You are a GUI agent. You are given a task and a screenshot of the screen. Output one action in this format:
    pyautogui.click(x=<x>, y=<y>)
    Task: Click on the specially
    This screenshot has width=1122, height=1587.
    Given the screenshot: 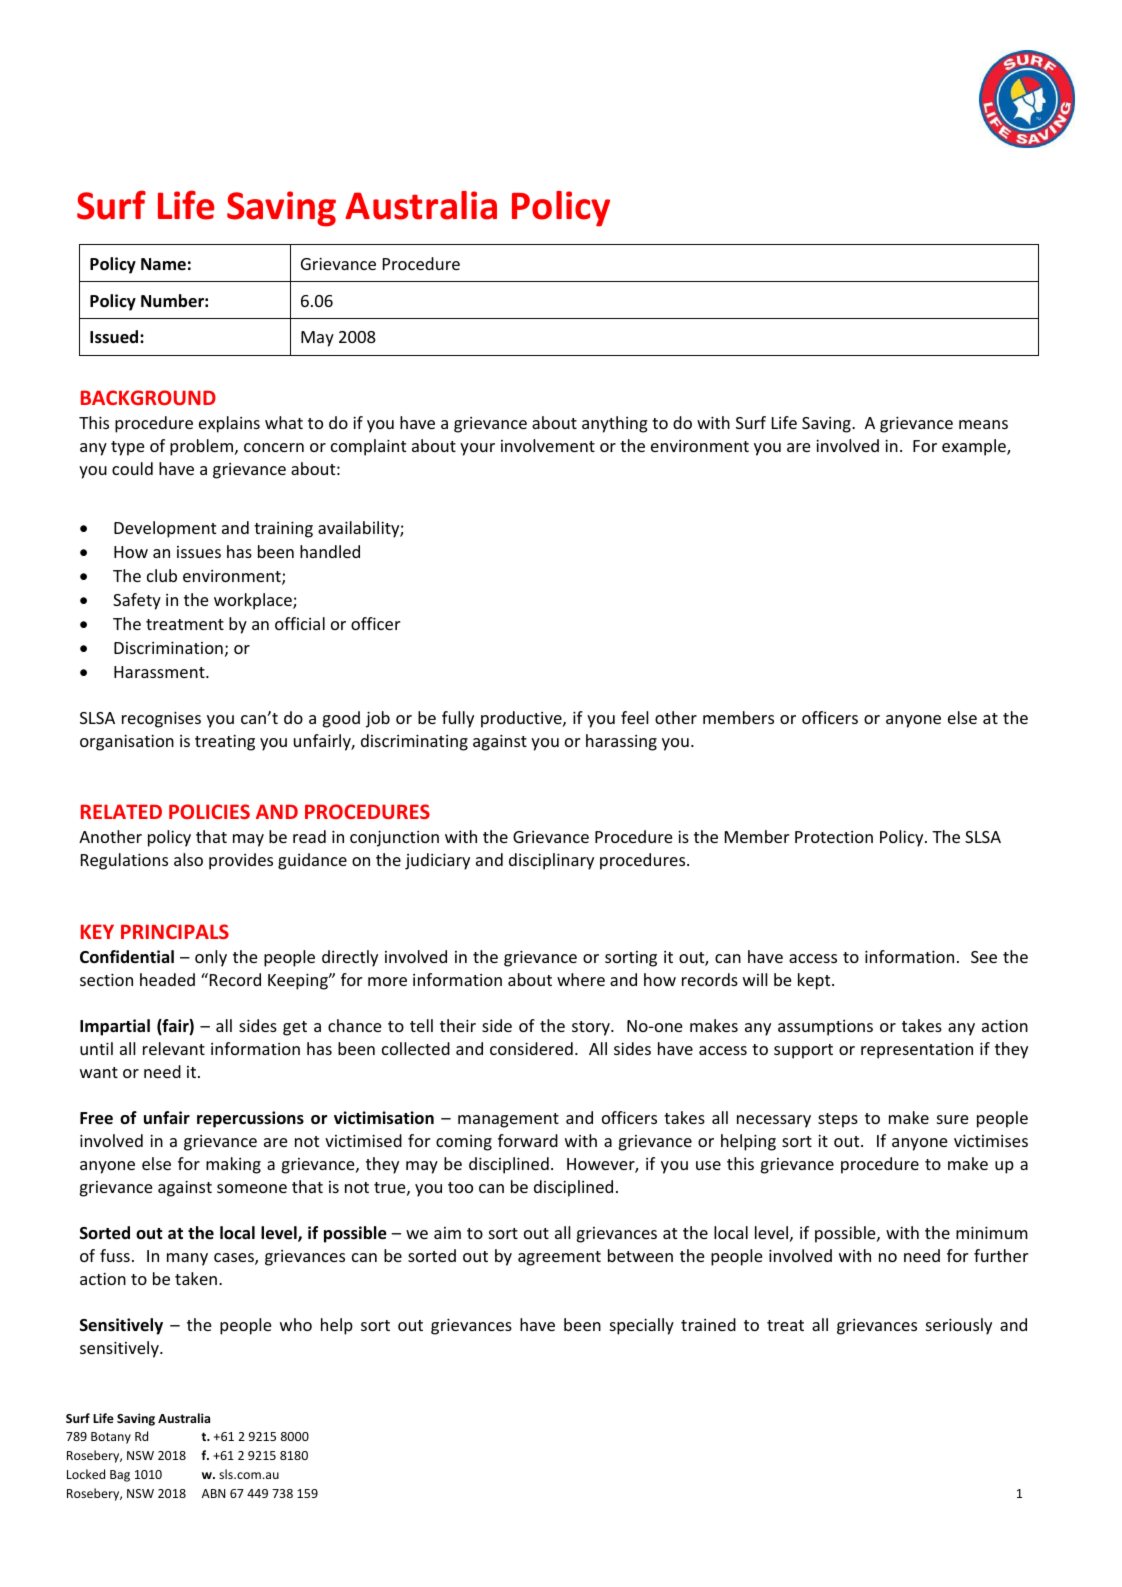 What is the action you would take?
    pyautogui.click(x=642, y=1326)
